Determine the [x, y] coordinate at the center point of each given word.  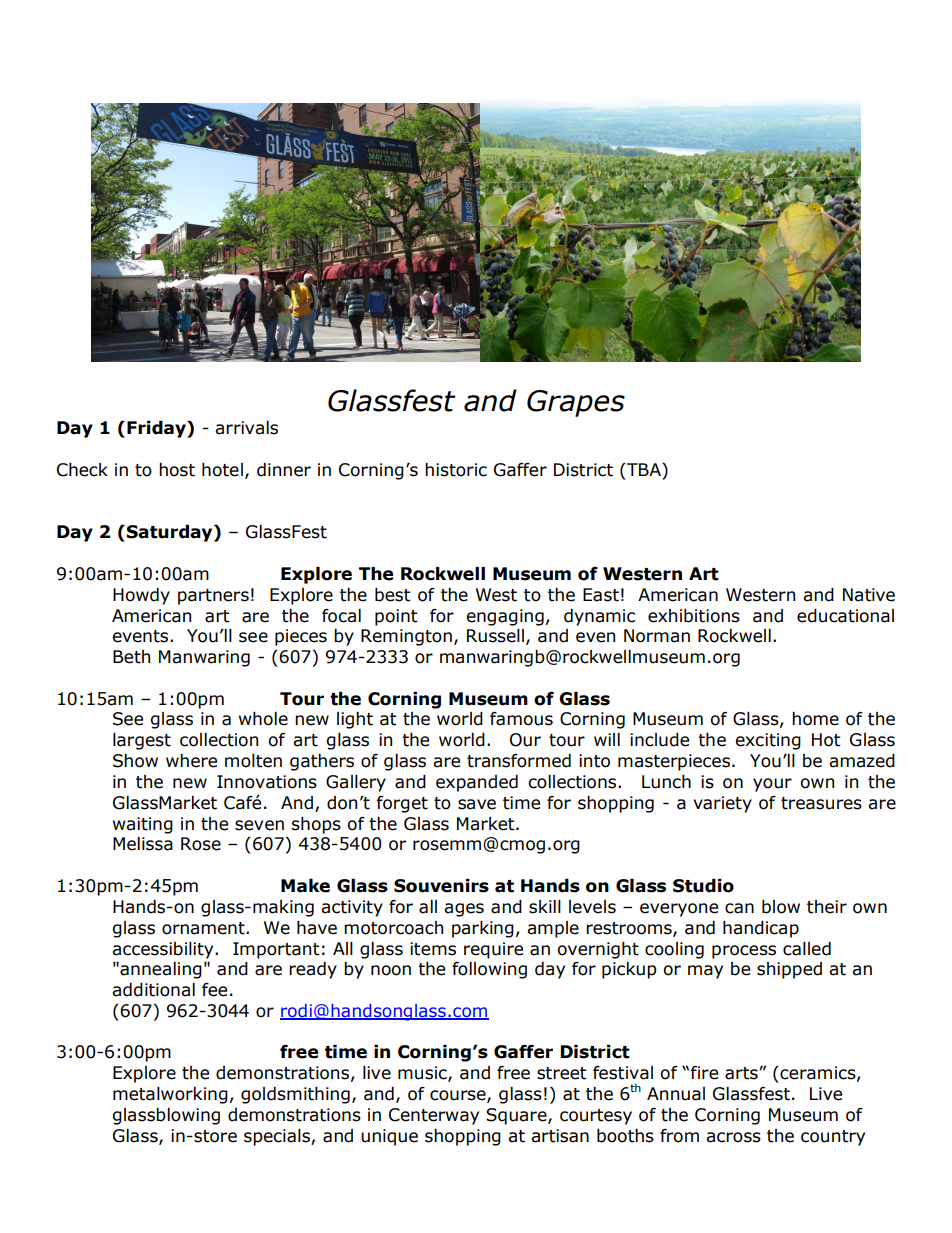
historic [456, 470]
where [191, 761]
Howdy [141, 596]
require [493, 950]
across [733, 1137]
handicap [761, 929]
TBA [644, 469]
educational [845, 616]
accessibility [164, 950]
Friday [157, 429]
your [772, 785]
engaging [505, 617]
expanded [477, 783]
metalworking [170, 1095]
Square [517, 1116]
